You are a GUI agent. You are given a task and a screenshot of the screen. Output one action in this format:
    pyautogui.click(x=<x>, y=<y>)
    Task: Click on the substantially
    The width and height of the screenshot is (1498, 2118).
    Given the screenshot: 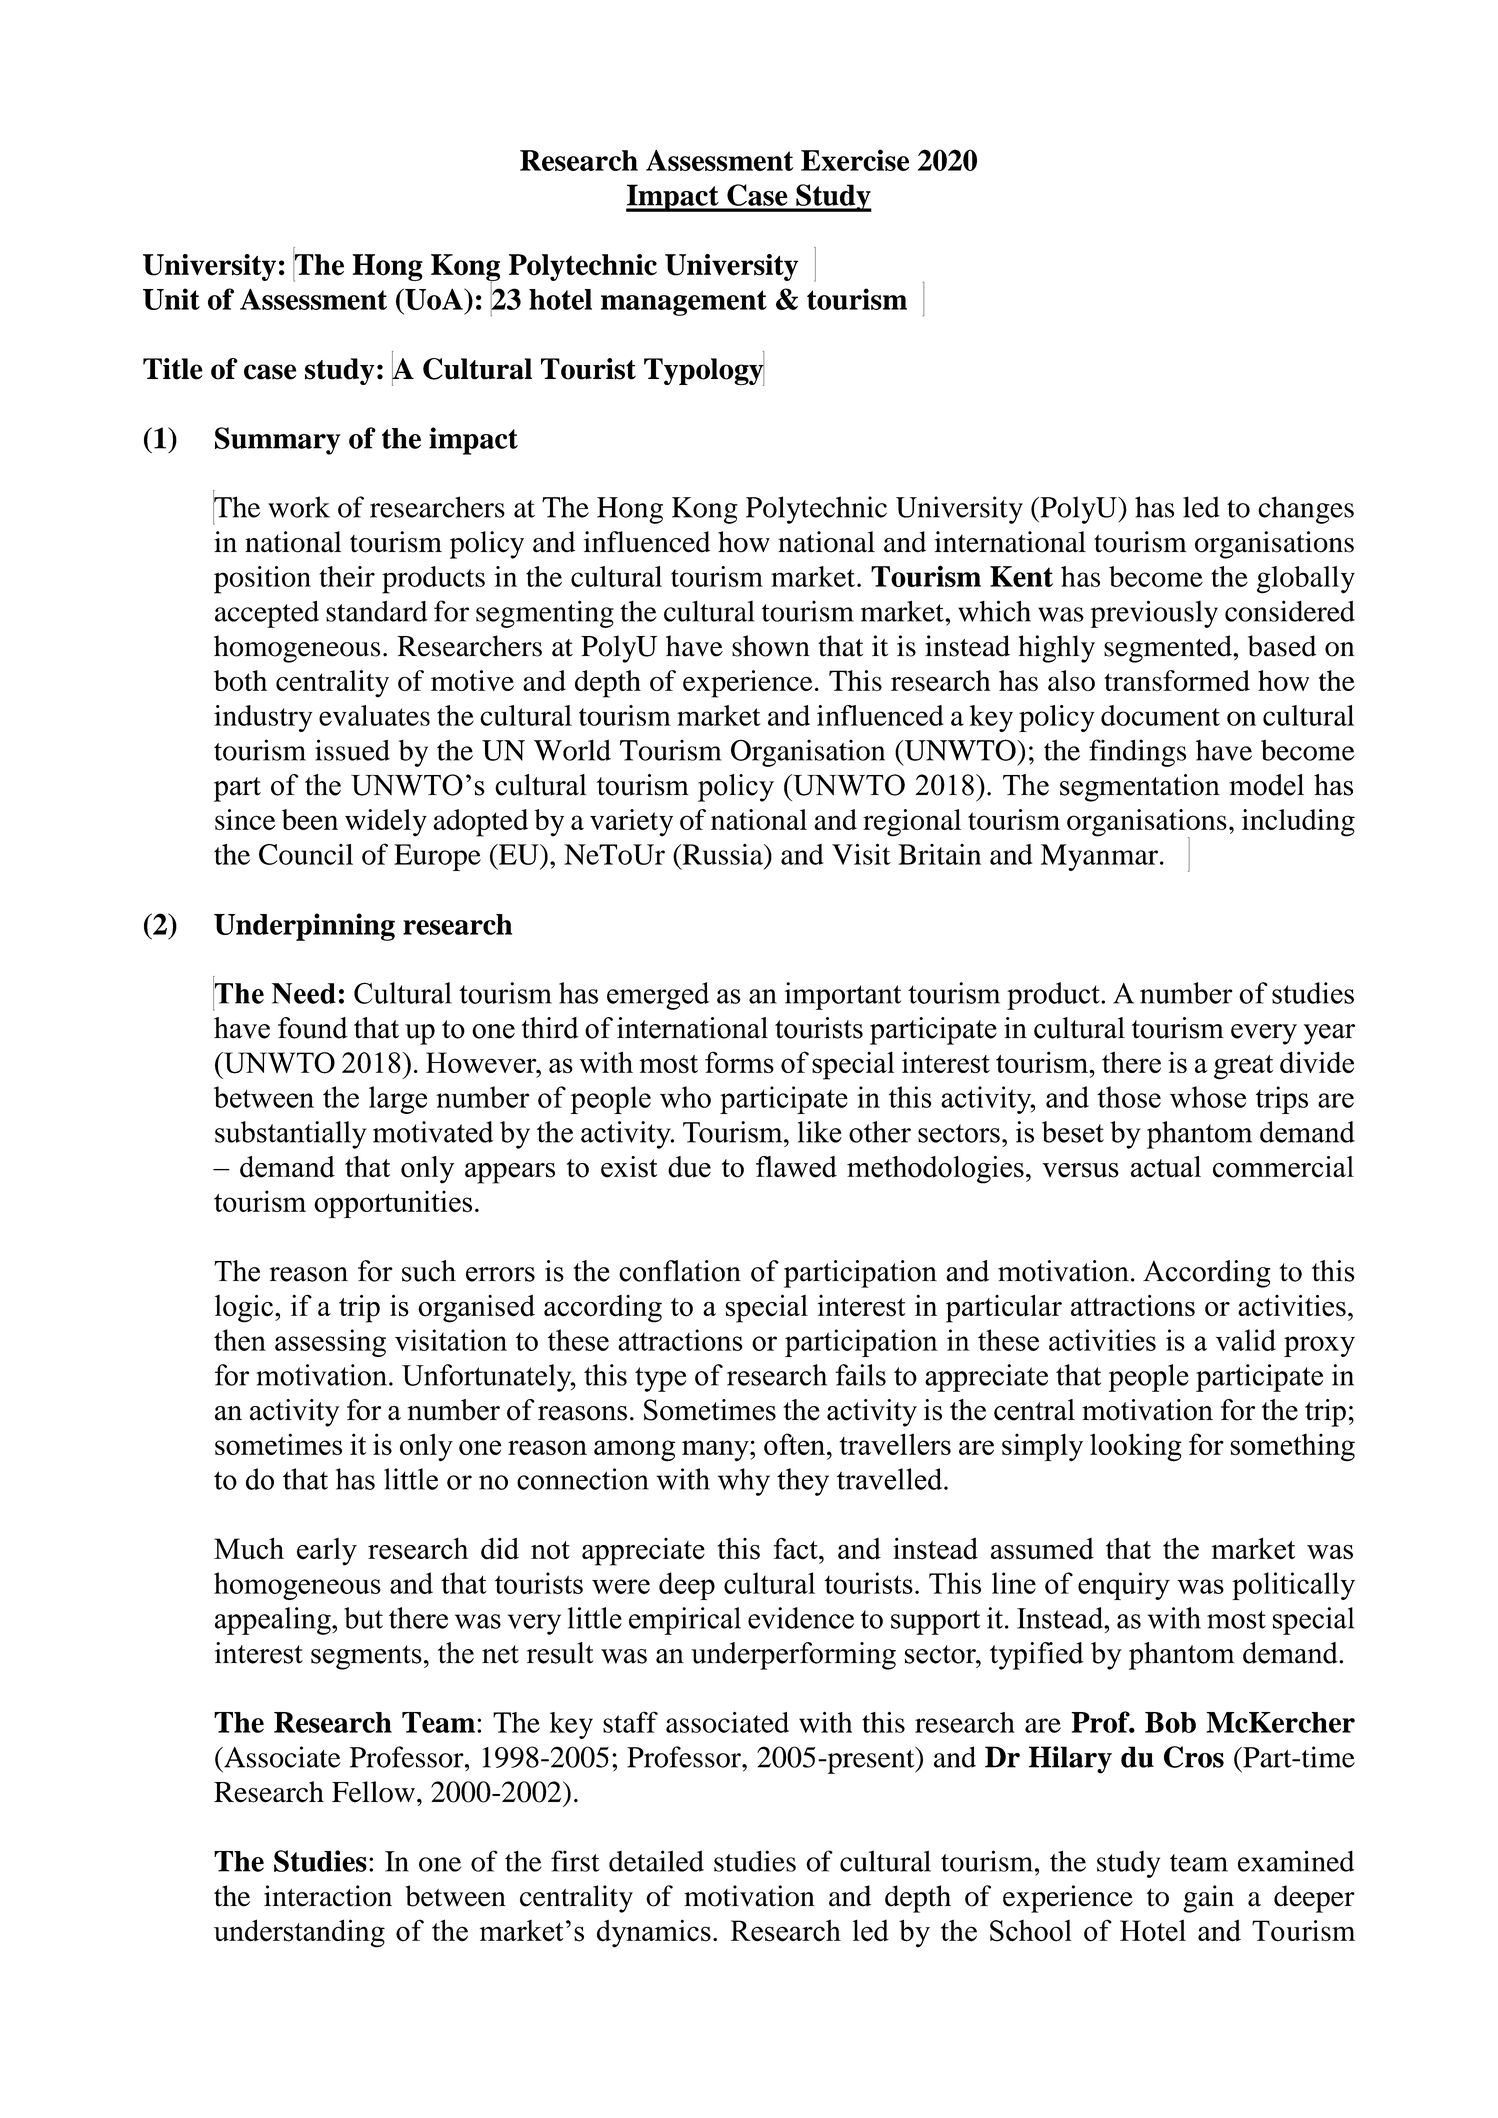 What is the action you would take?
    pyautogui.click(x=291, y=1135)
